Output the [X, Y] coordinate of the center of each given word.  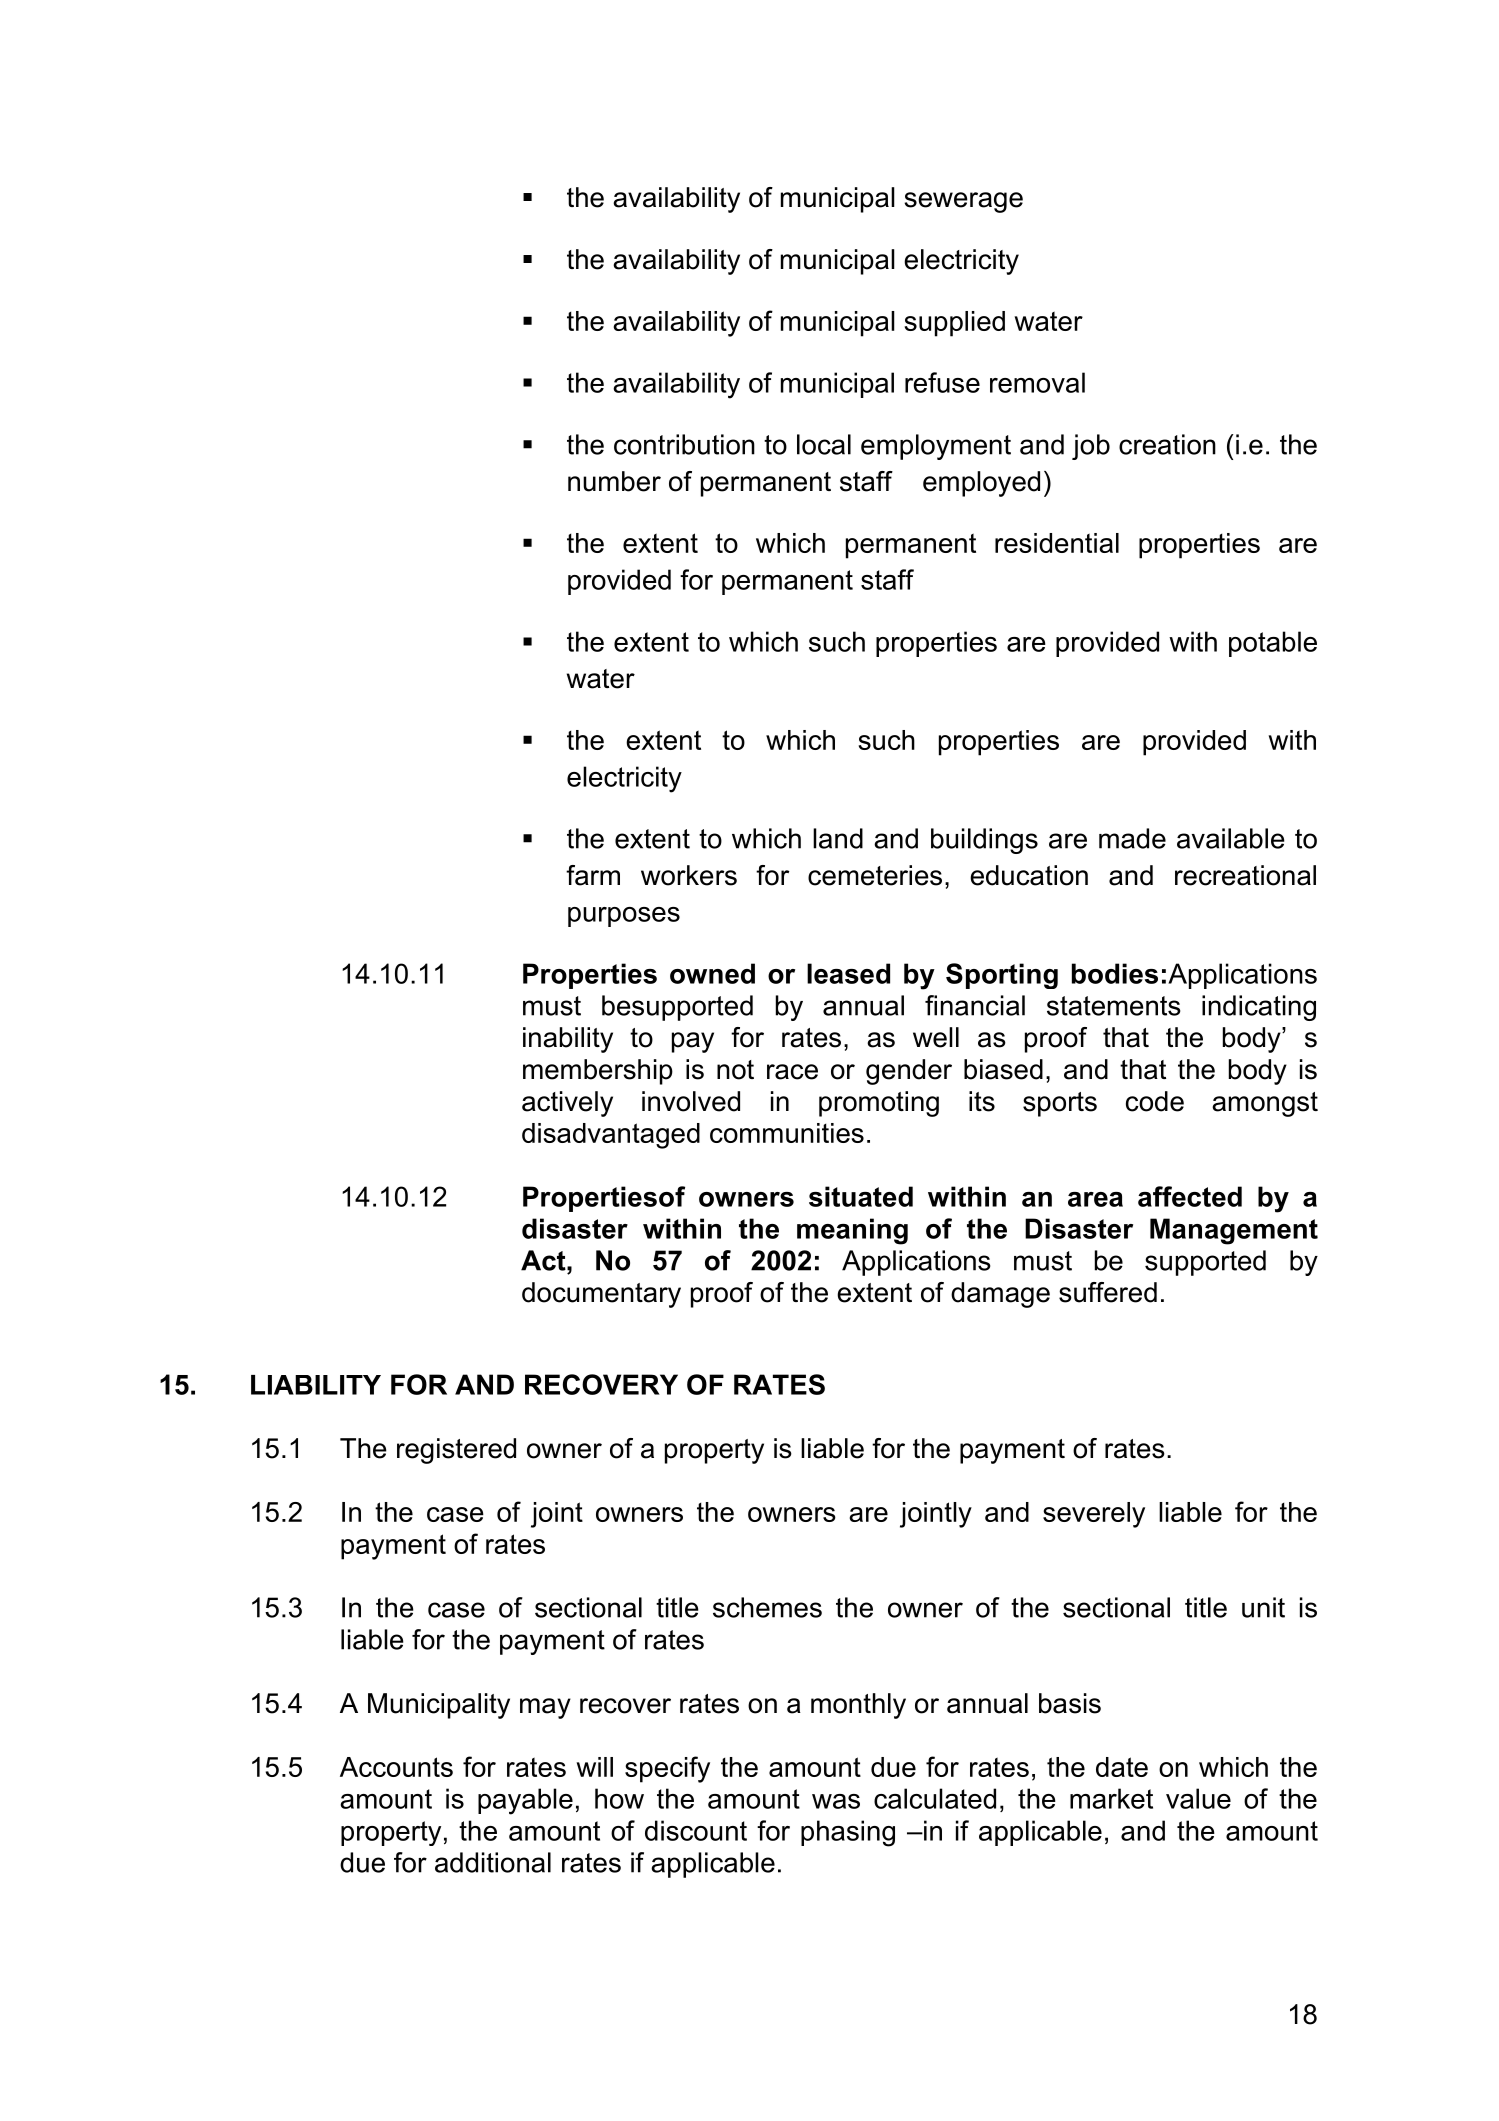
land [838, 838]
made [1132, 838]
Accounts [396, 1767]
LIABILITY [316, 1385]
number [614, 481]
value [1198, 1798]
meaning [852, 1231]
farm [593, 875]
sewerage [963, 202]
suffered [1108, 1292]
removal [1037, 382]
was [836, 1801]
